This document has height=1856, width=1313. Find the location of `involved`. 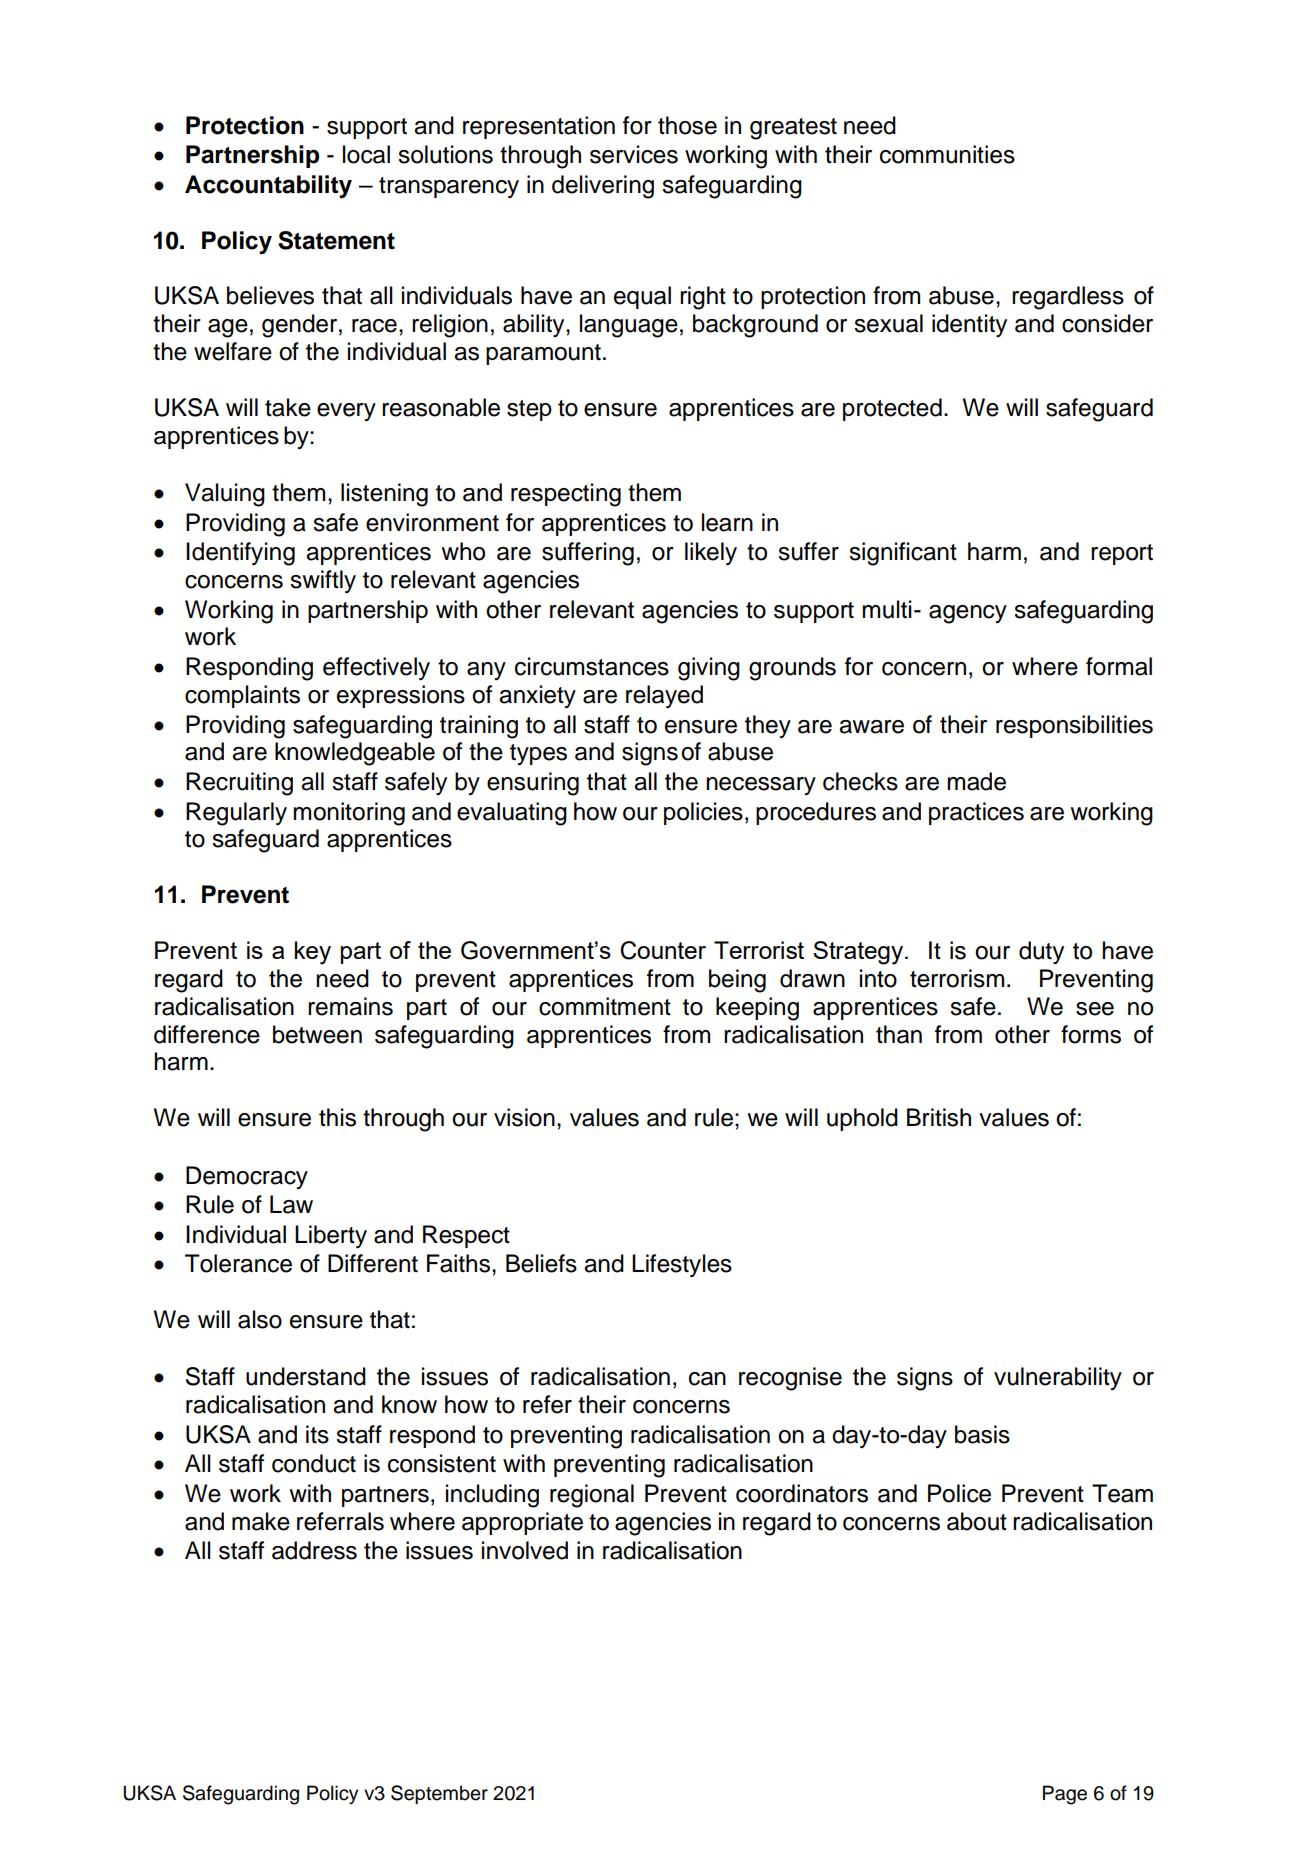

involved is located at coordinates (525, 1550).
